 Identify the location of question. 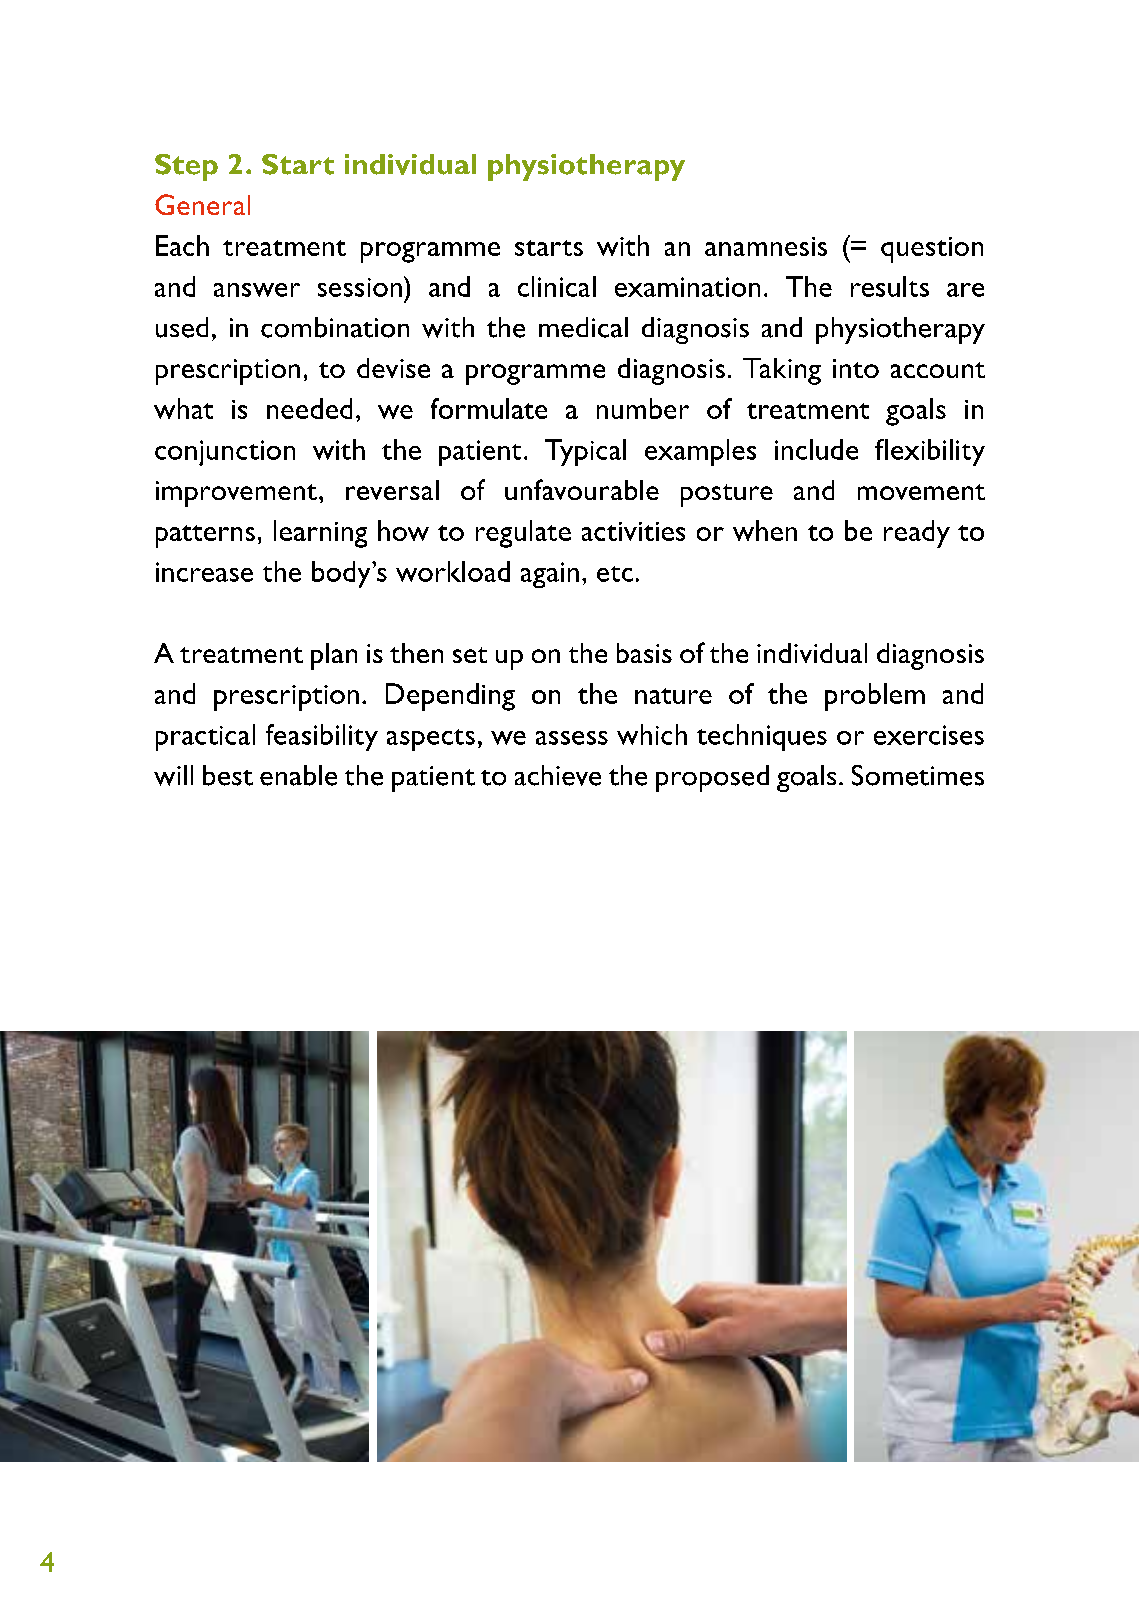
(932, 250).
